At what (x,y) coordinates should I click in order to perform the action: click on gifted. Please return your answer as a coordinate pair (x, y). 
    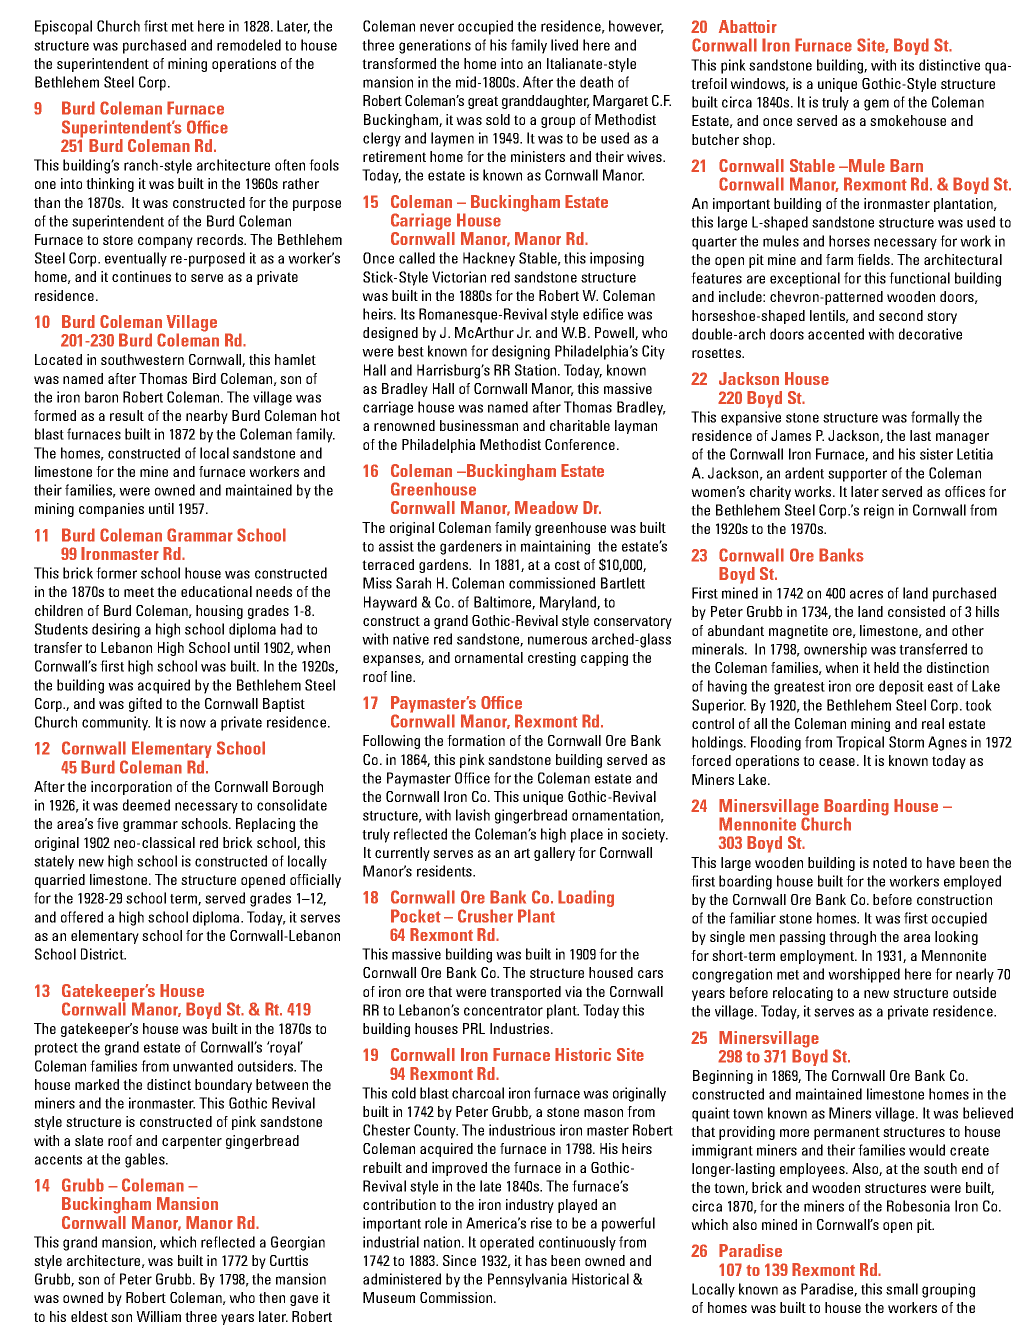
    Looking at the image, I should click on (145, 705).
